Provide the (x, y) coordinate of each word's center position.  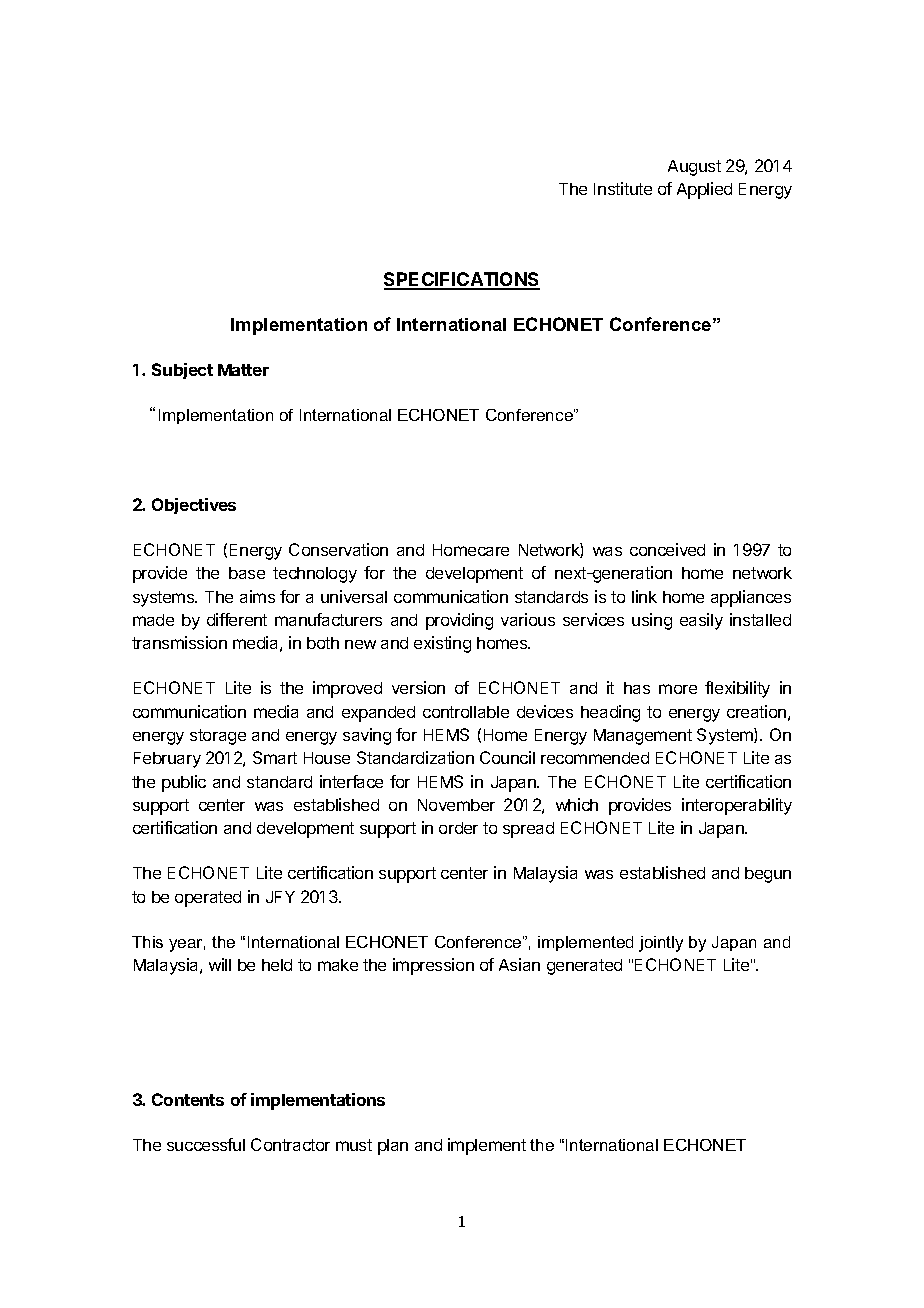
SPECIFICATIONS (462, 280)
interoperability (737, 806)
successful (206, 1144)
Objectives (194, 506)
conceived (667, 549)
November (456, 805)
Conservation (338, 549)
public (184, 783)
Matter (243, 370)
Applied (704, 190)
